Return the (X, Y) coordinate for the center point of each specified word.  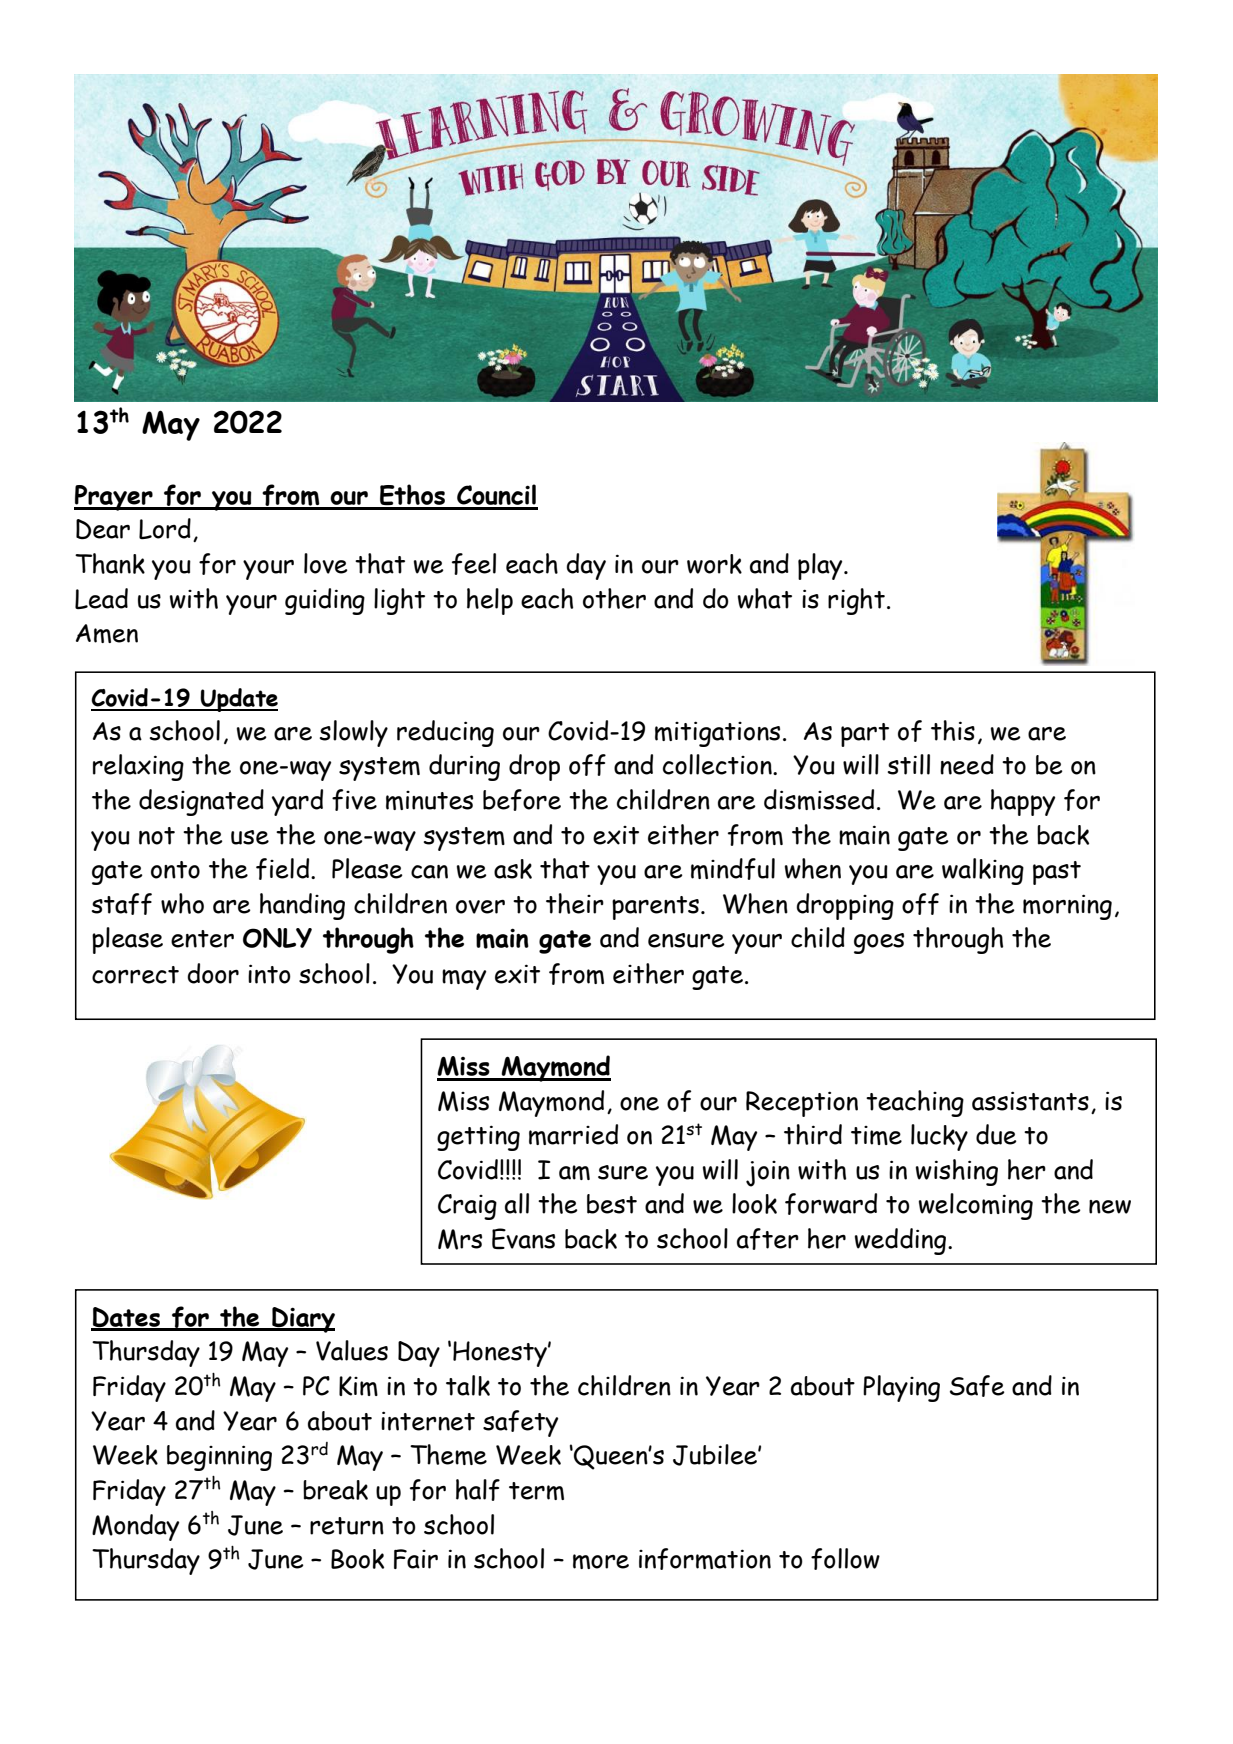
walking (983, 871)
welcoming (976, 1206)
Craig (467, 1207)
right (856, 601)
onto (175, 870)
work (714, 564)
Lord (165, 528)
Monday (135, 1527)
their (575, 903)
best (612, 1204)
